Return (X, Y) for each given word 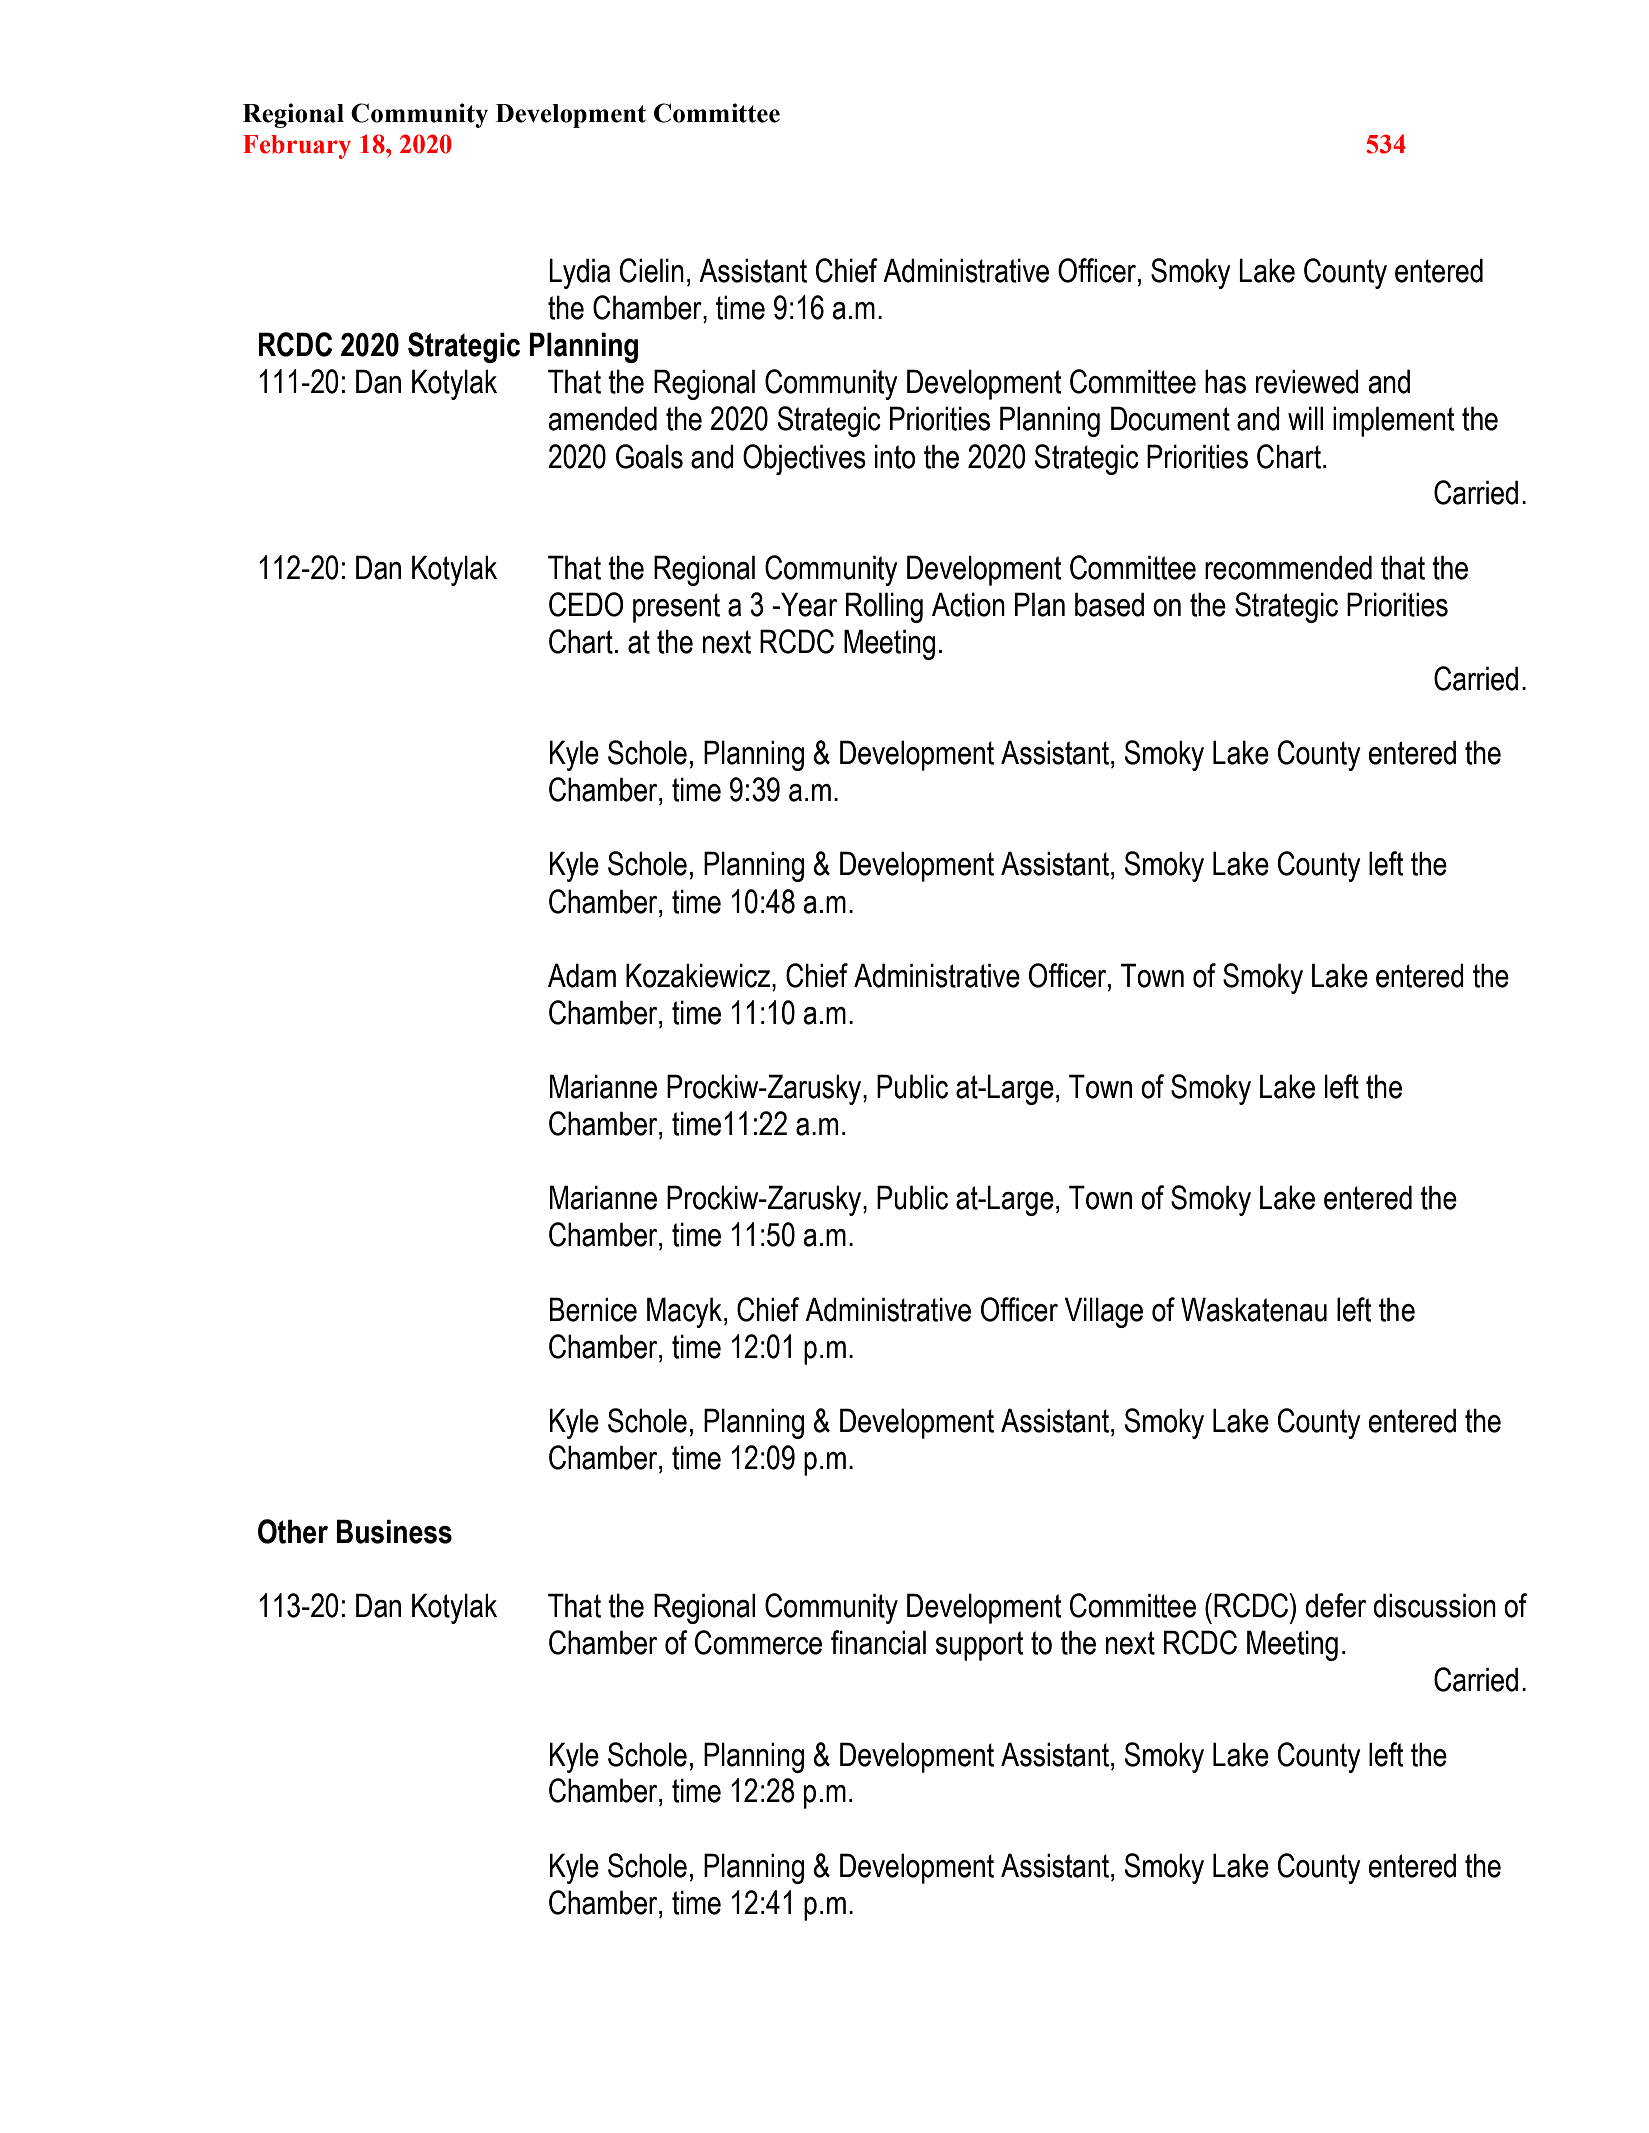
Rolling (884, 607)
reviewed (1307, 381)
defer (1335, 1605)
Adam (582, 975)
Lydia (579, 273)
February (297, 147)
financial (878, 1642)
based (1109, 604)
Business (394, 1531)
